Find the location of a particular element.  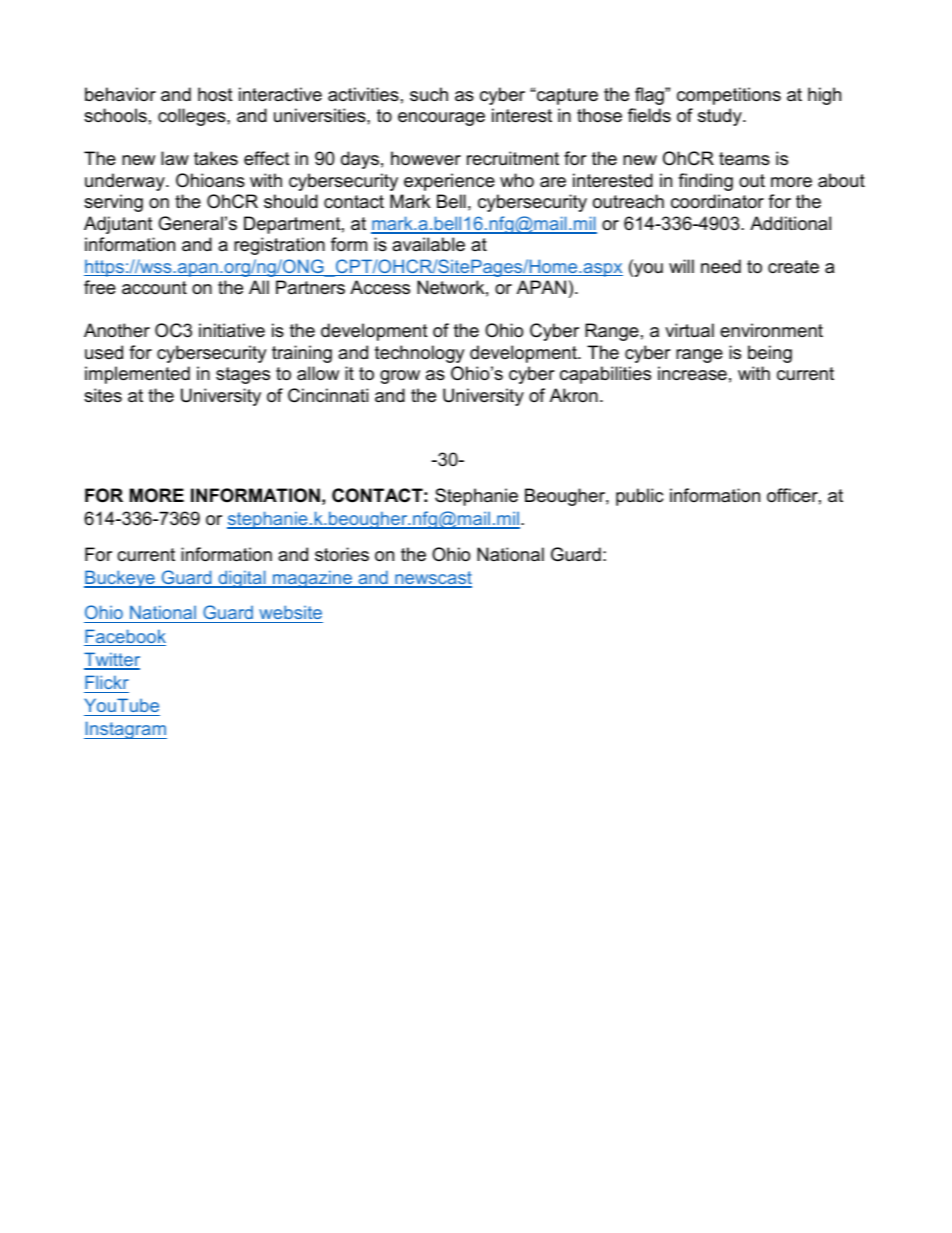

study is located at coordinates (721, 117).
